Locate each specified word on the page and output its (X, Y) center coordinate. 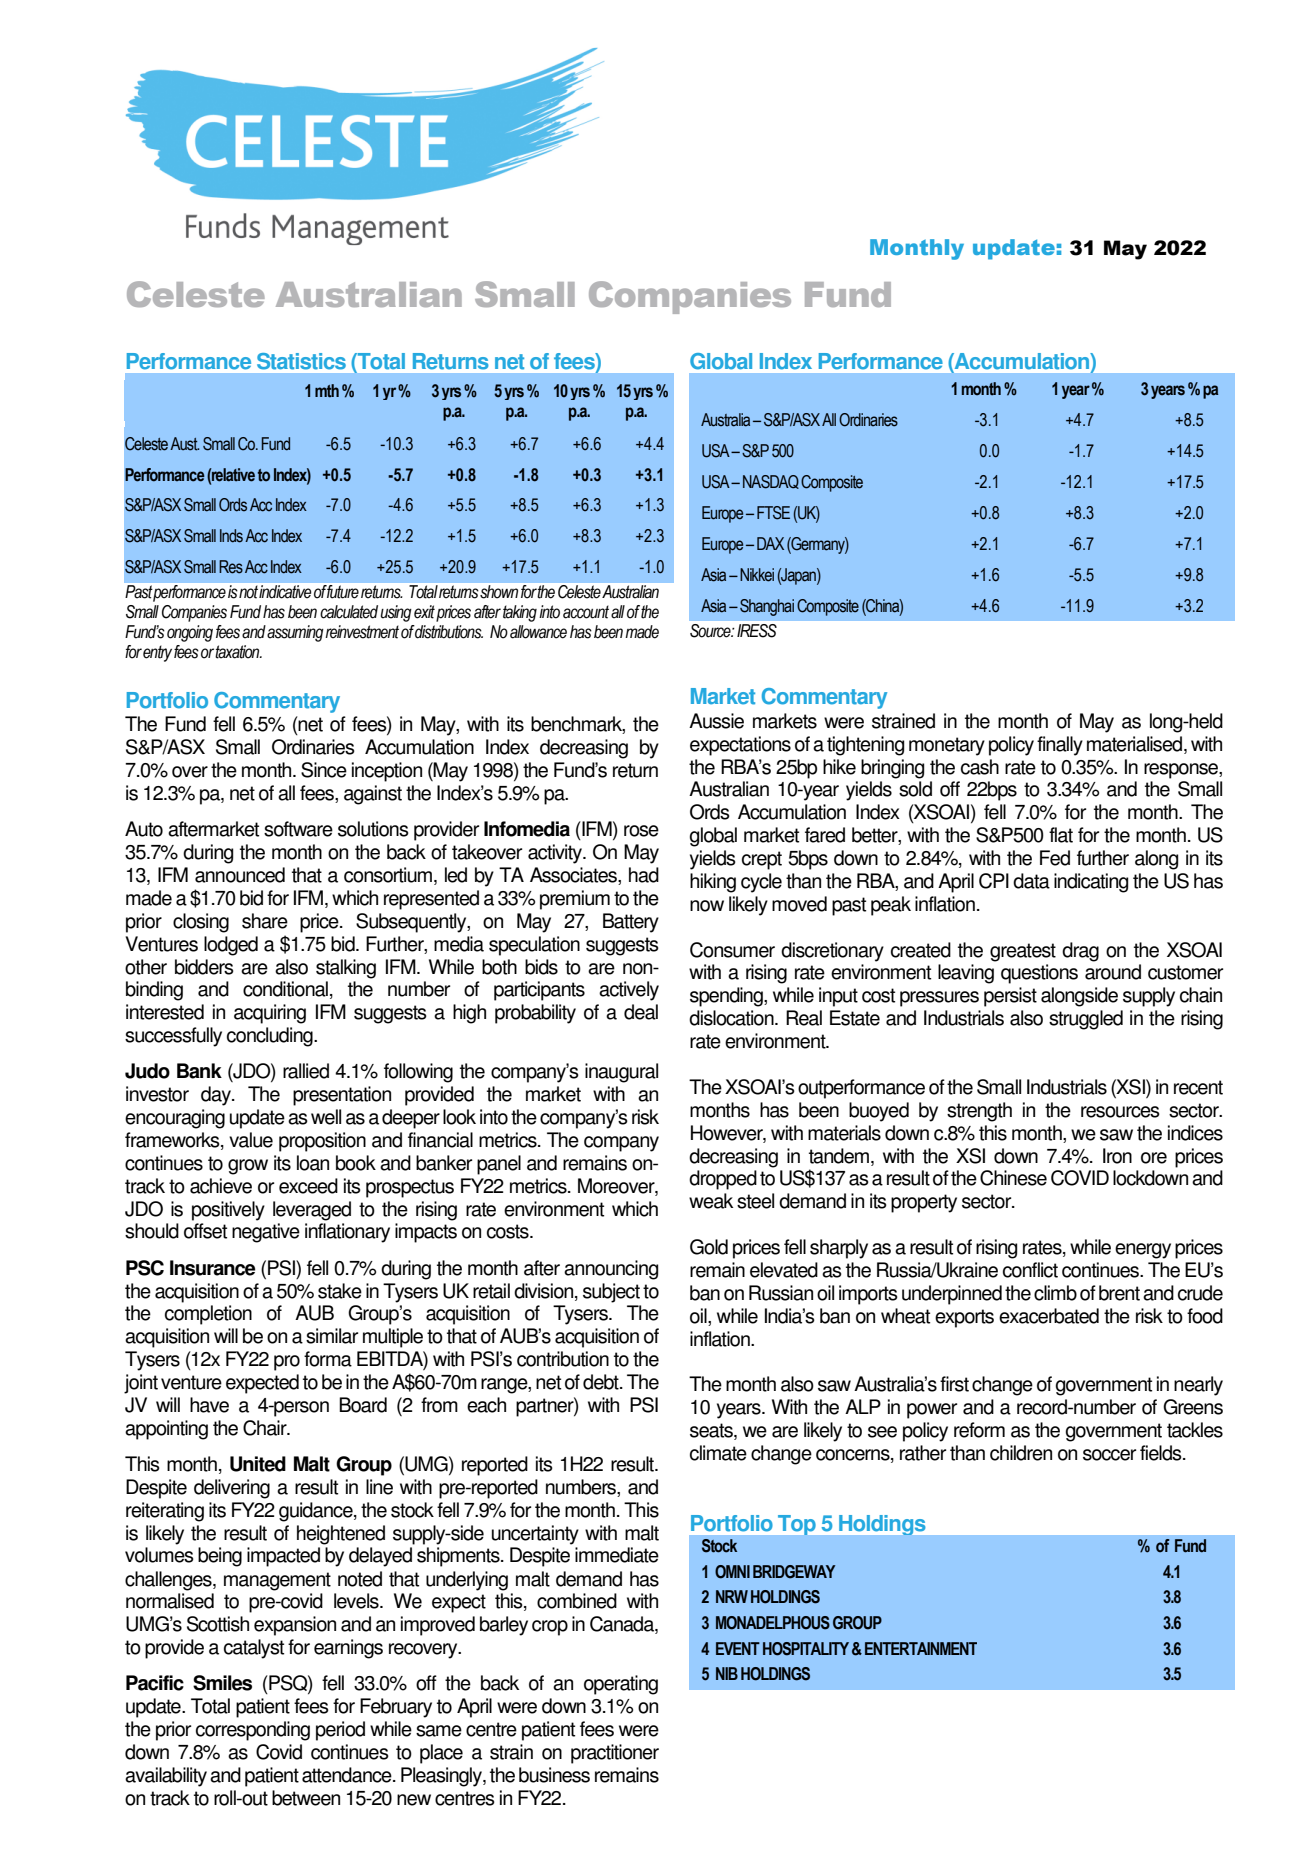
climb (1055, 1293)
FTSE (773, 513)
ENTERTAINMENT (921, 1648)
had (644, 875)
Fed (1055, 858)
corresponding (253, 1731)
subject (611, 1293)
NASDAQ (771, 482)
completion (208, 1315)
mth (327, 391)
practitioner (615, 1754)
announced (240, 875)
